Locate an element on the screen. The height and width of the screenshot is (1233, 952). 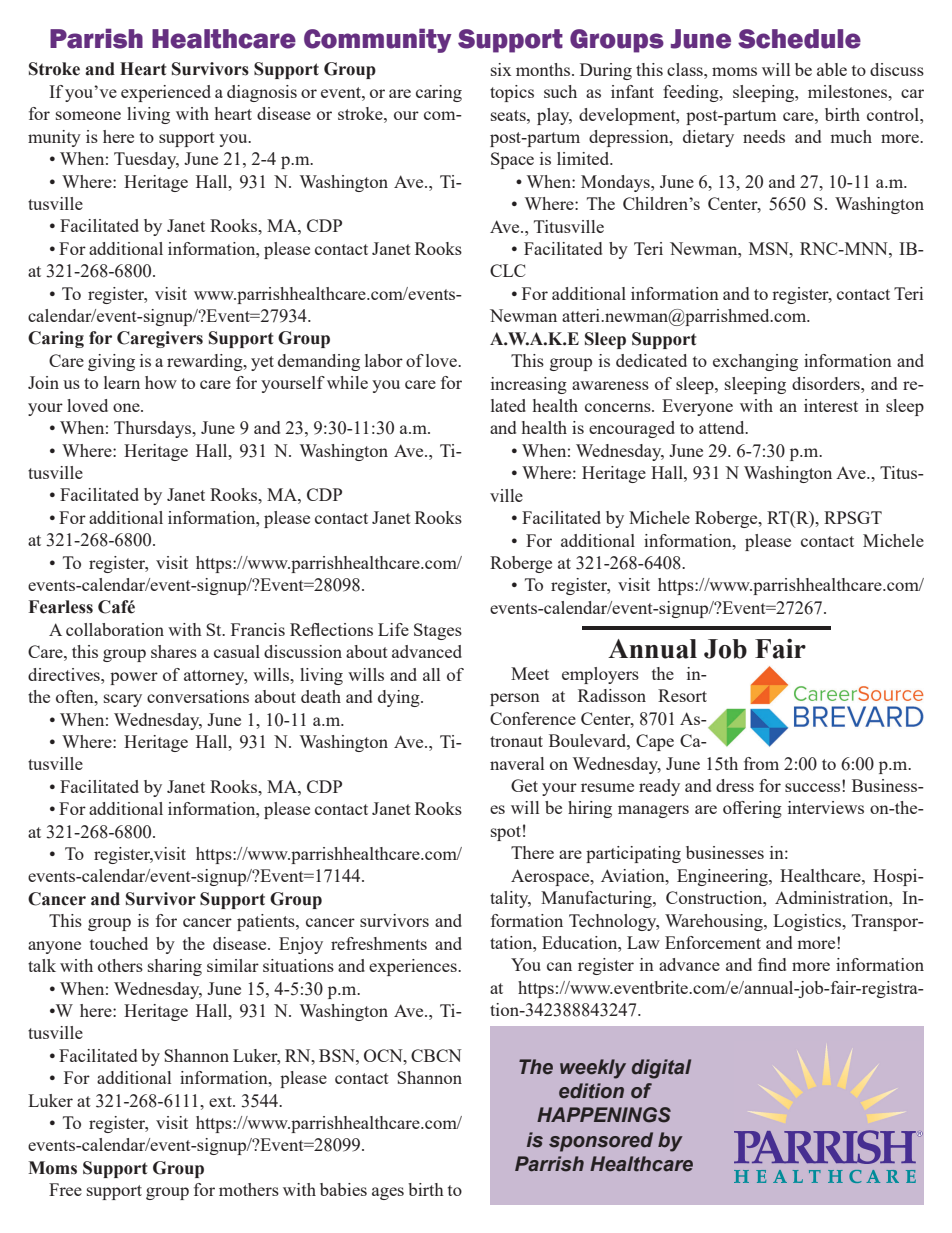
experienced is located at coordinates (166, 93).
